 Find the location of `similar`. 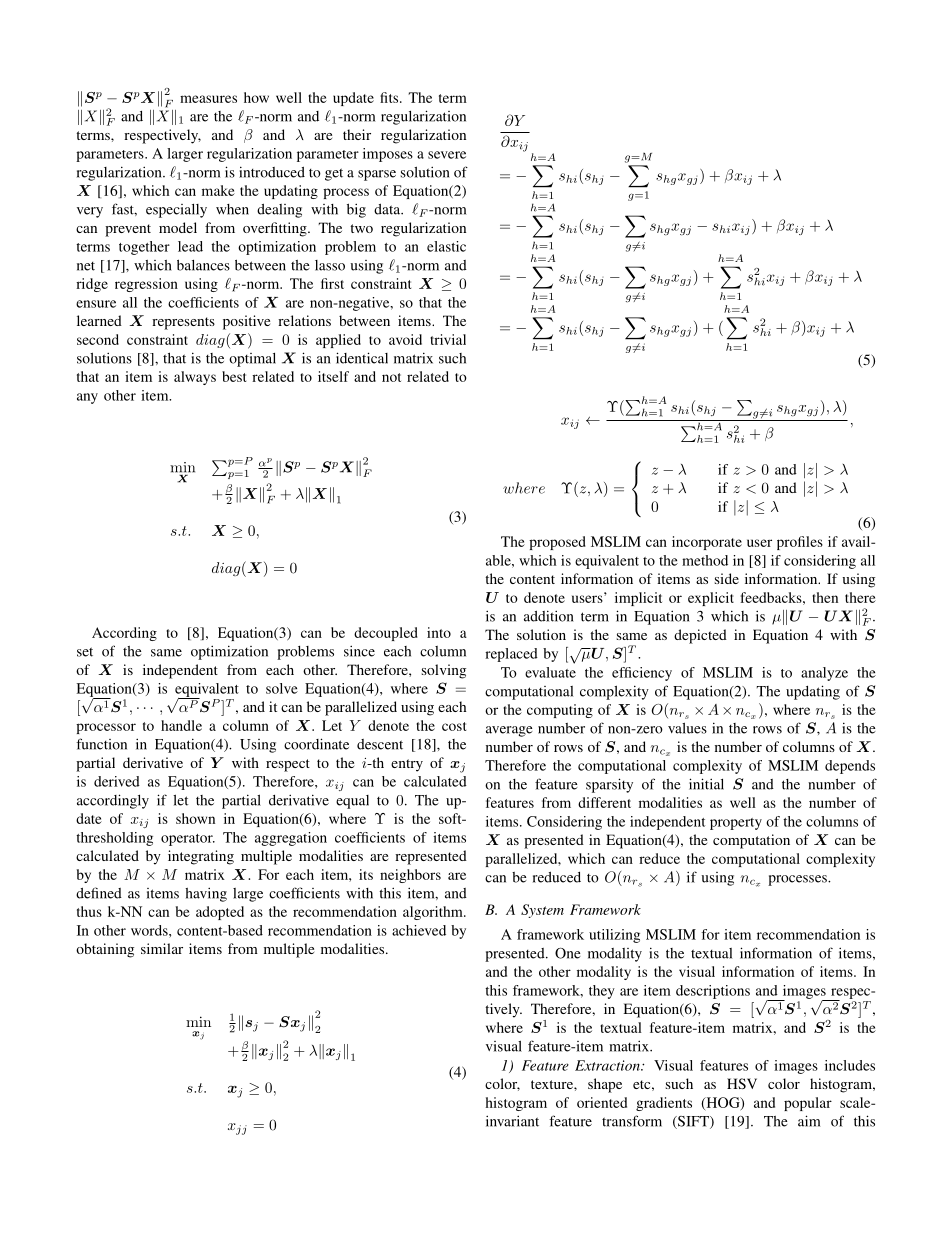

similar is located at coordinates (162, 948).
